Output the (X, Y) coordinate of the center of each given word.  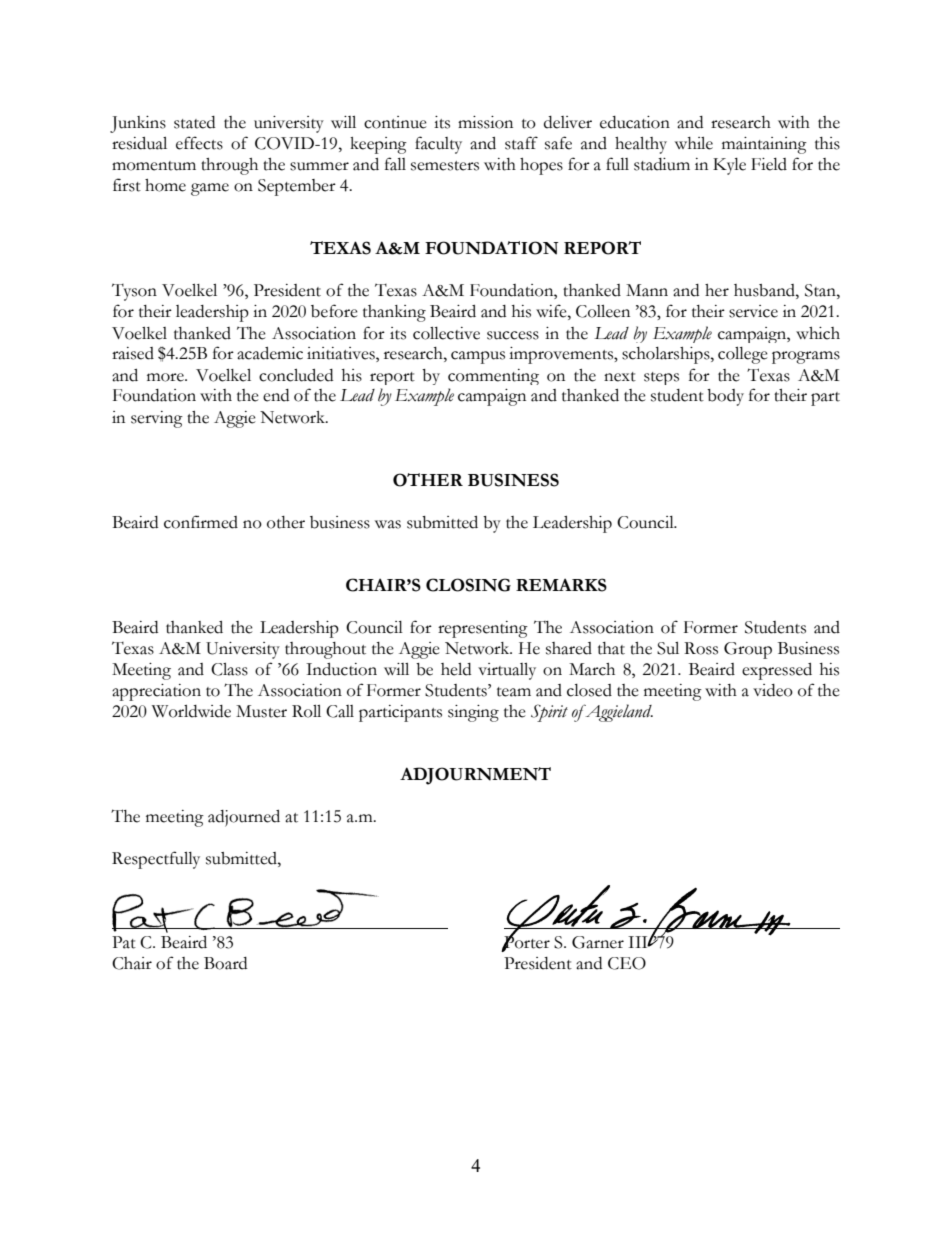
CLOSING (468, 585)
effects (199, 143)
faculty (438, 145)
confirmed (201, 522)
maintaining (764, 145)
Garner (598, 942)
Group (748, 650)
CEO (627, 963)
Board (225, 963)
